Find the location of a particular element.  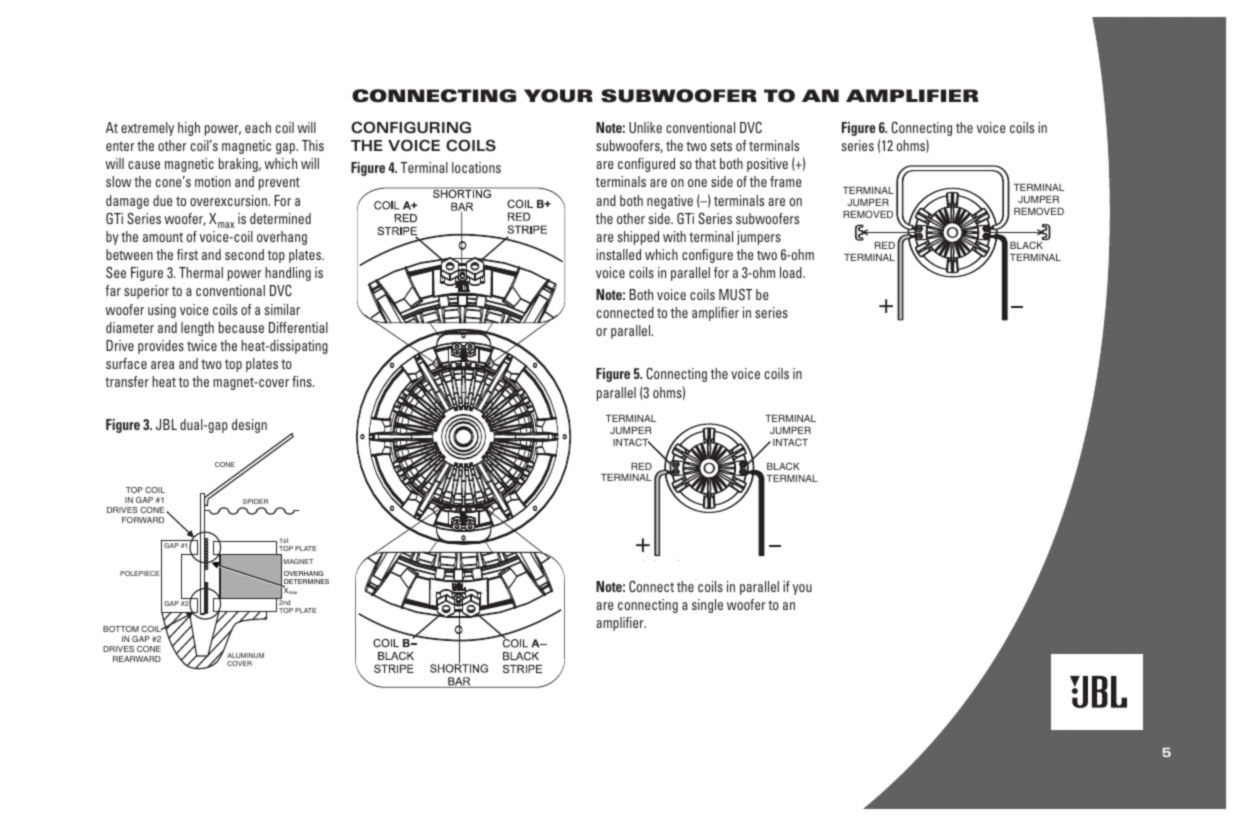

CONFIGURING is located at coordinates (411, 127).
